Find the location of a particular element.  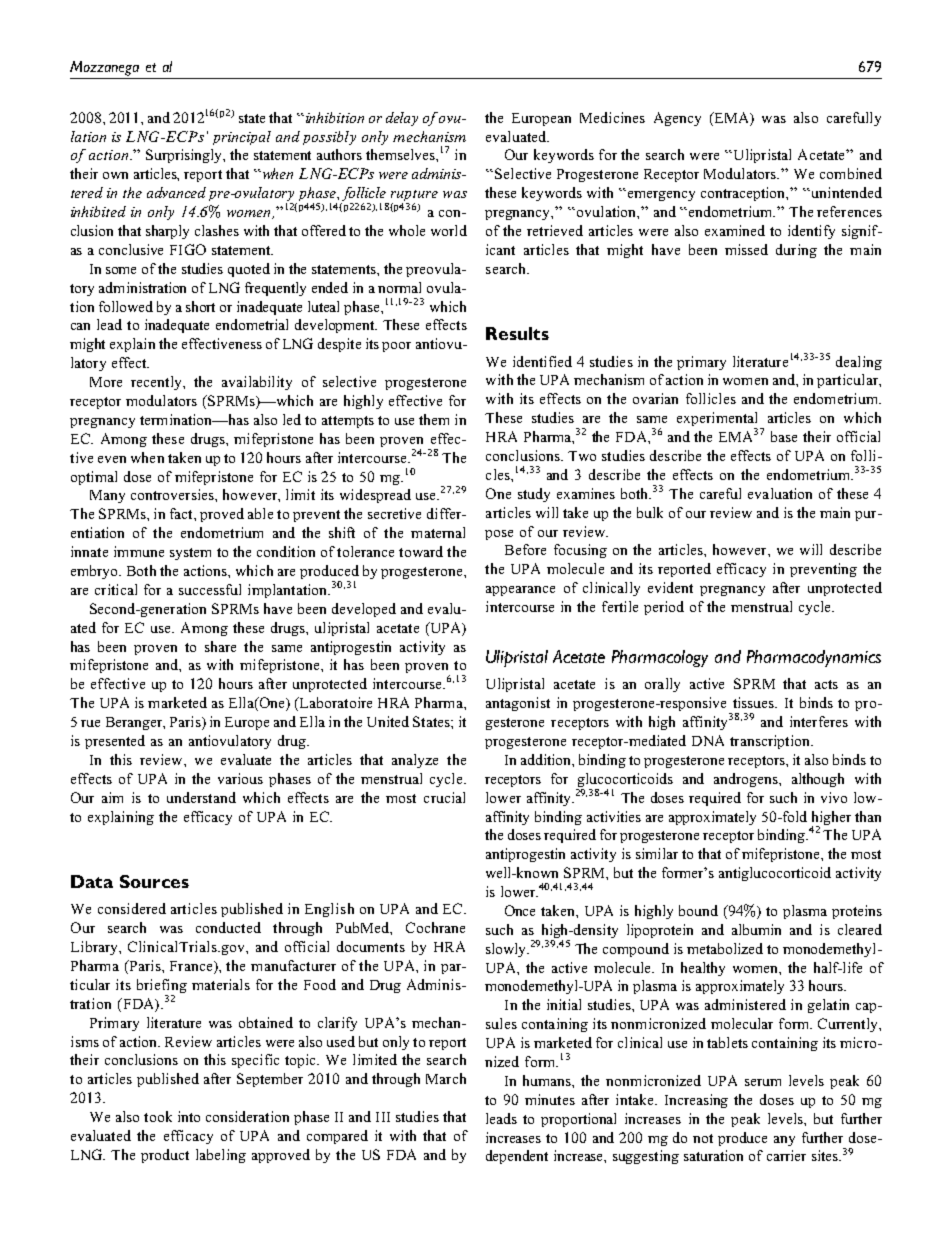

combined is located at coordinates (851, 173).
